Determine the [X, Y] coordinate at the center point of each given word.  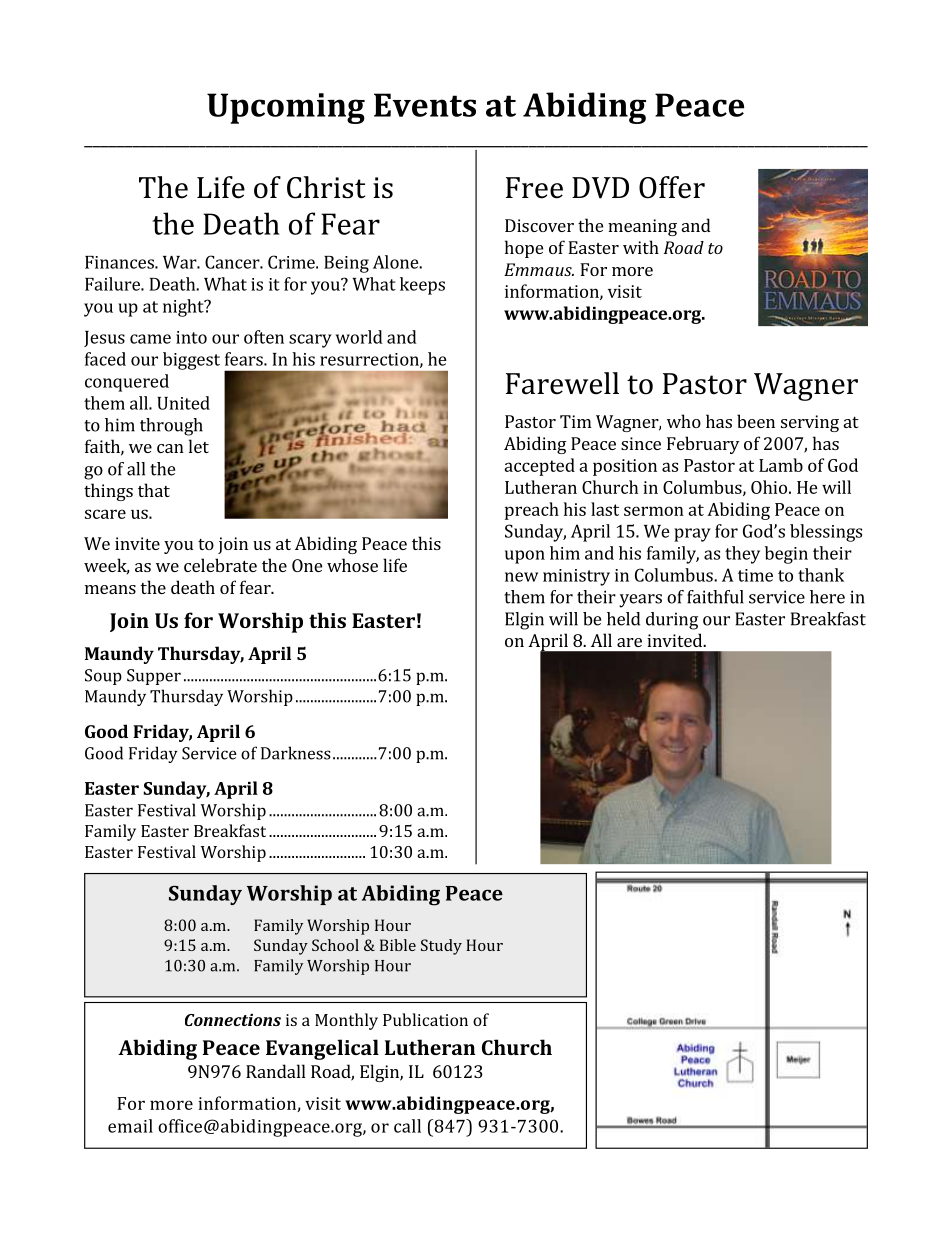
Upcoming [286, 108]
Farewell [562, 383]
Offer [672, 187]
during [672, 621]
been [756, 421]
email [130, 1126]
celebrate [220, 565]
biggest [191, 361]
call [407, 1126]
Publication [425, 1019]
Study [441, 947]
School [335, 945]
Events [425, 105]
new [521, 577]
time [755, 575]
